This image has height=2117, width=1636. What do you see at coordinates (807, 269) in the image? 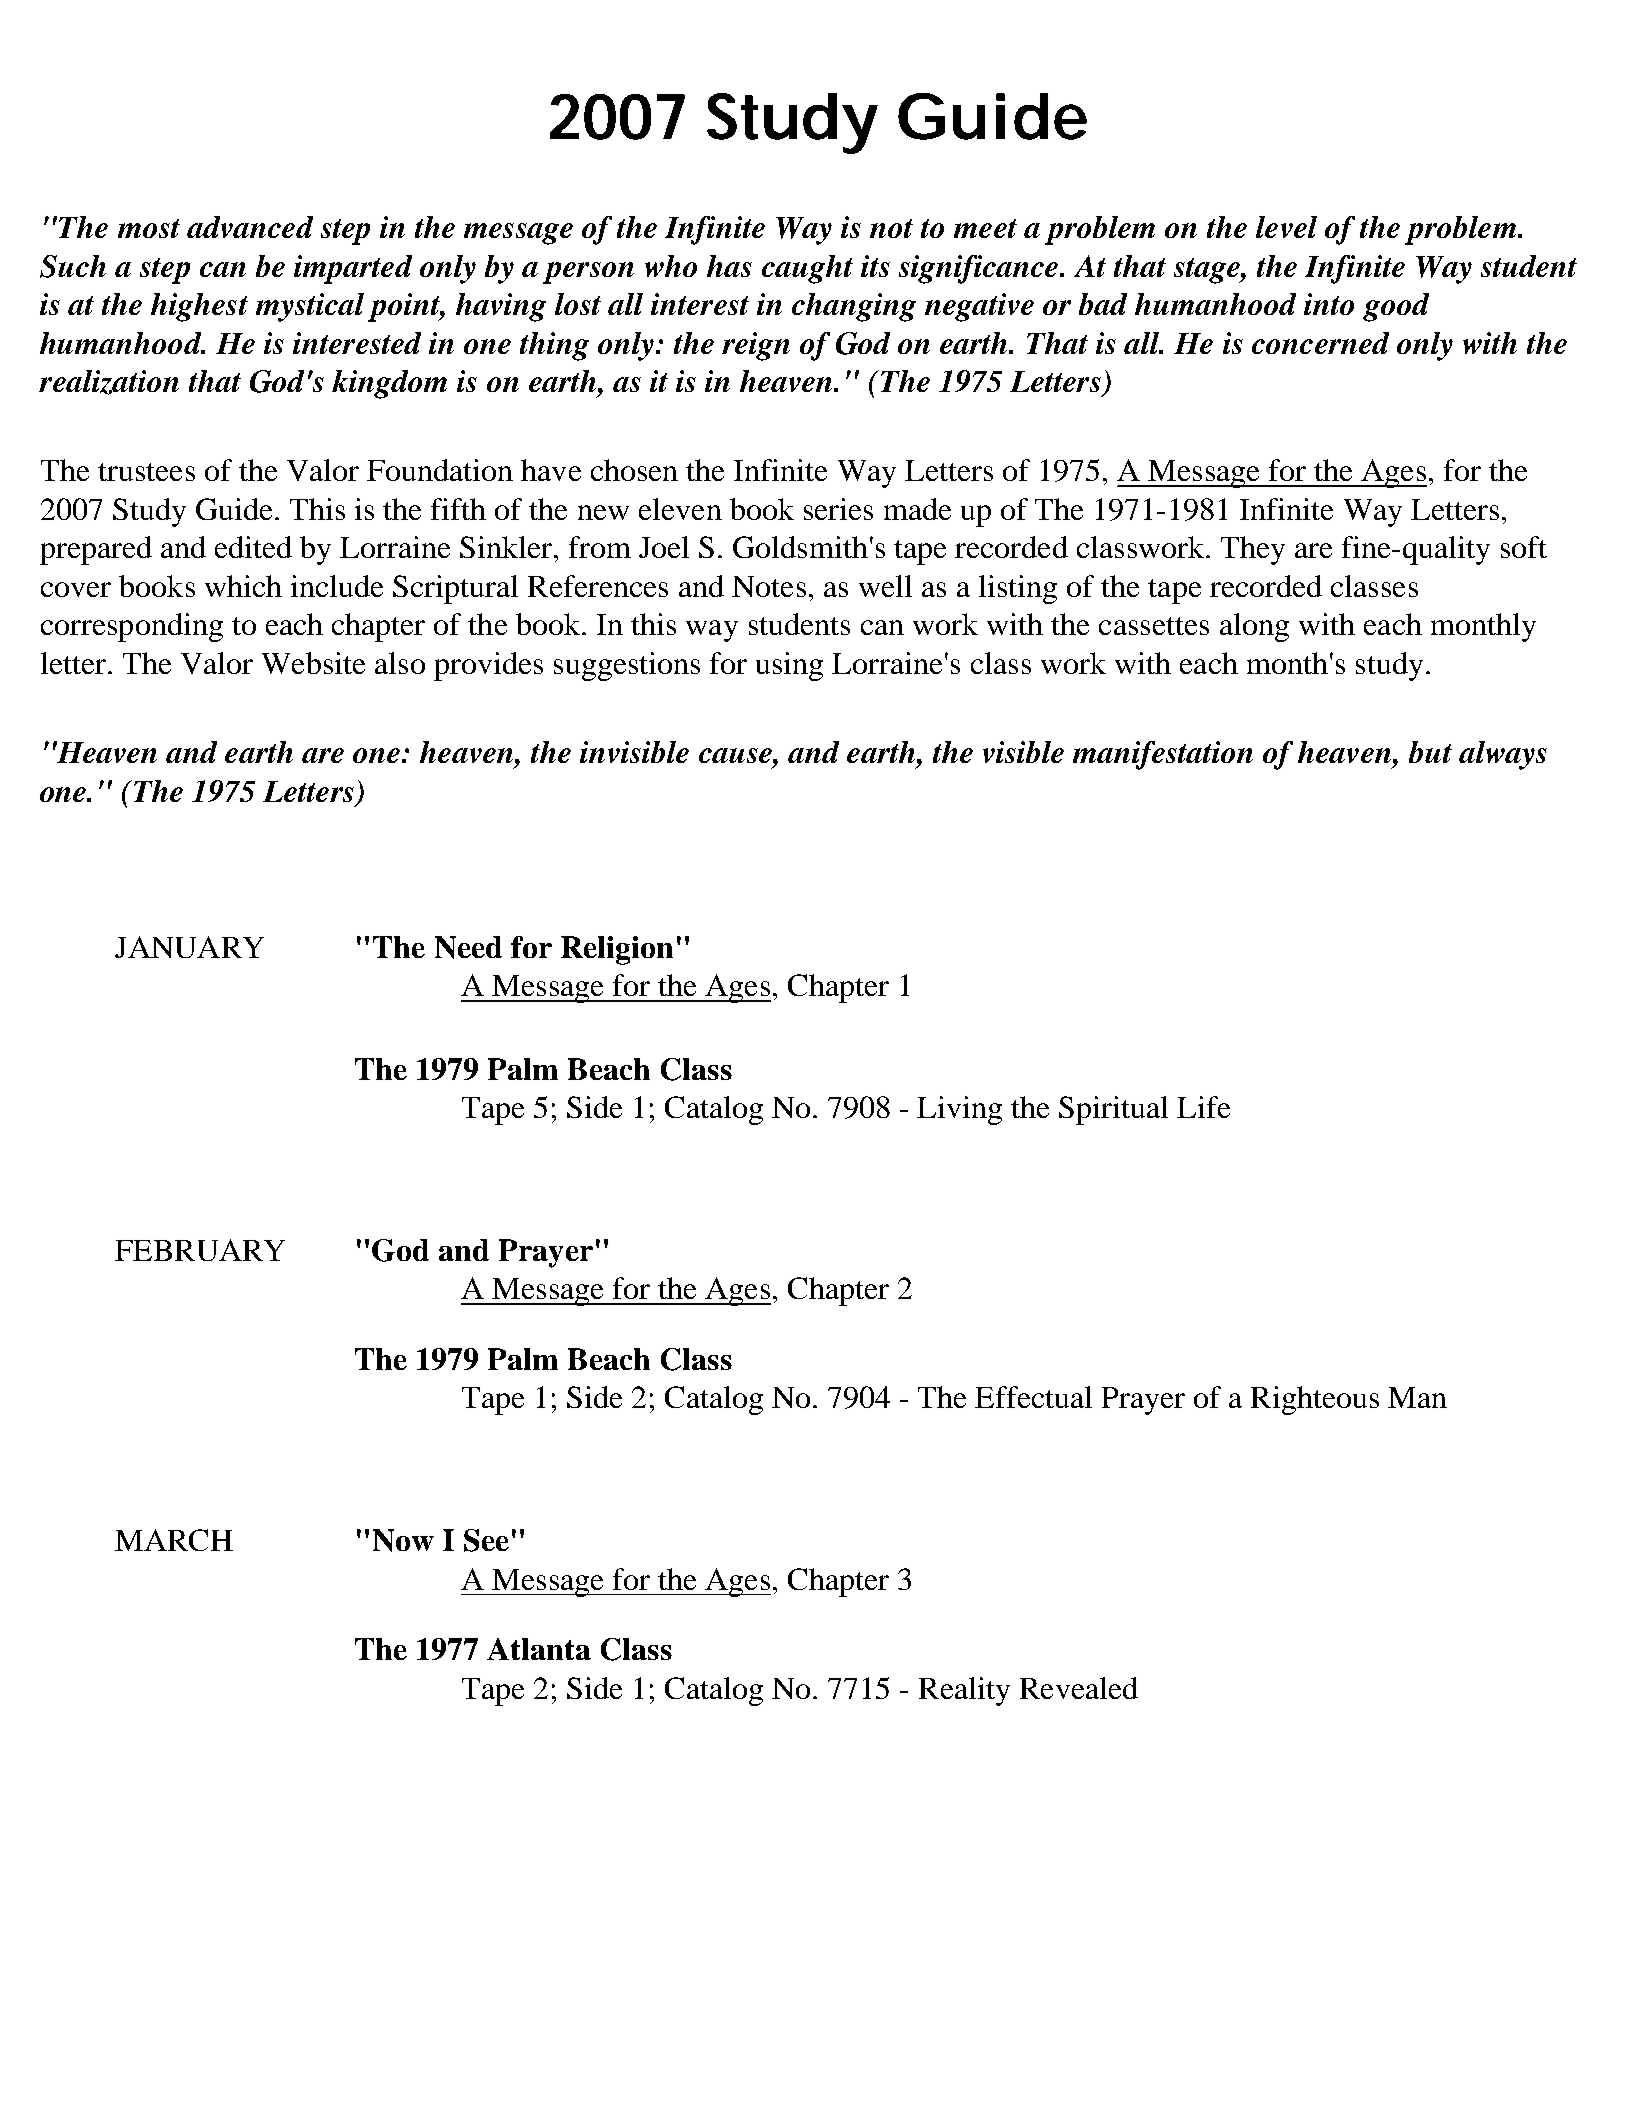
I see `caught` at bounding box center [807, 269].
